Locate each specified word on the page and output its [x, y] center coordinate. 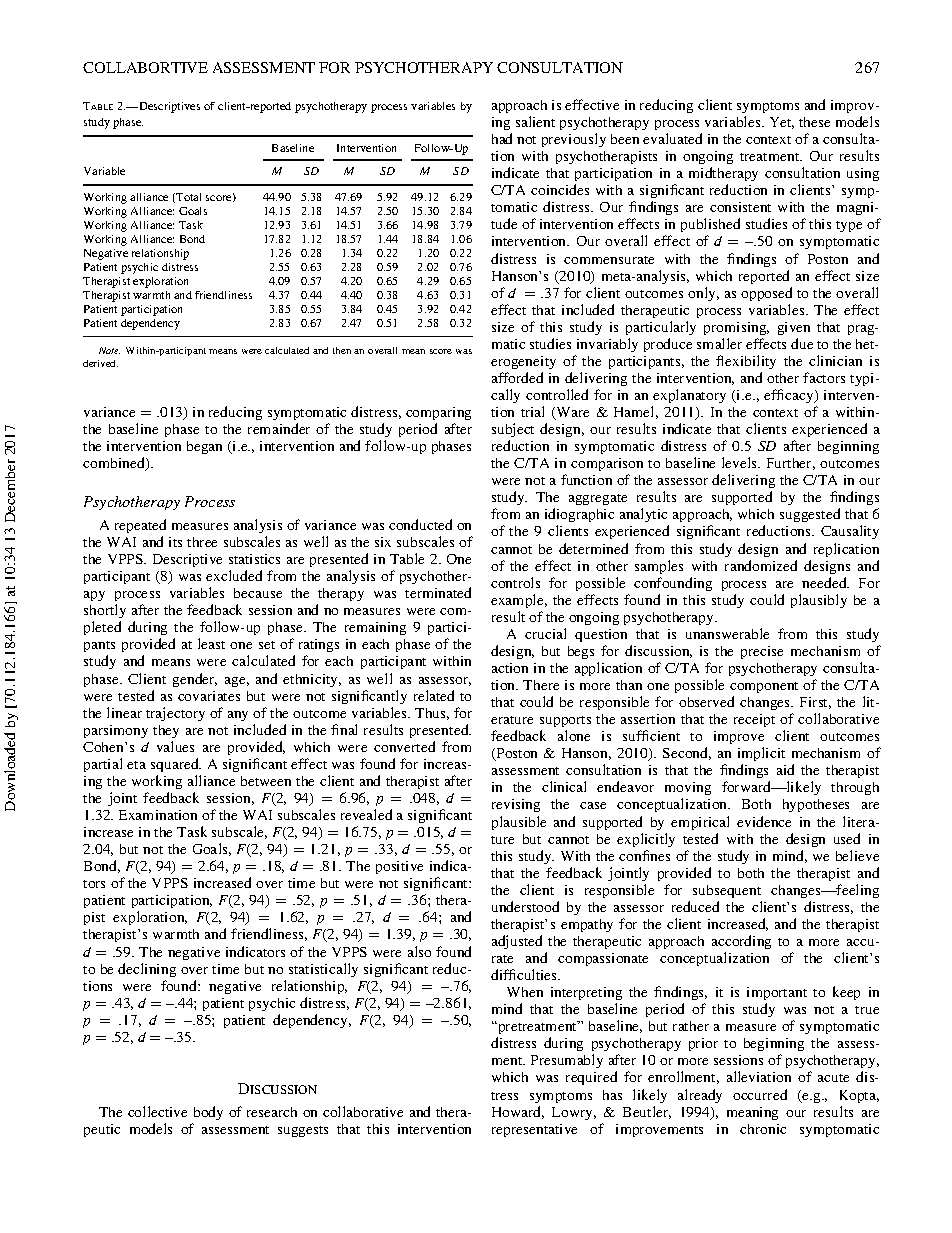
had [502, 138]
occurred [760, 1094]
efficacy [790, 396]
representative [534, 1130]
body [208, 1113]
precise [762, 652]
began [204, 447]
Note [109, 350]
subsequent [727, 891]
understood [525, 906]
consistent [740, 207]
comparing [438, 413]
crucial [545, 633]
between [266, 781]
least [211, 643]
